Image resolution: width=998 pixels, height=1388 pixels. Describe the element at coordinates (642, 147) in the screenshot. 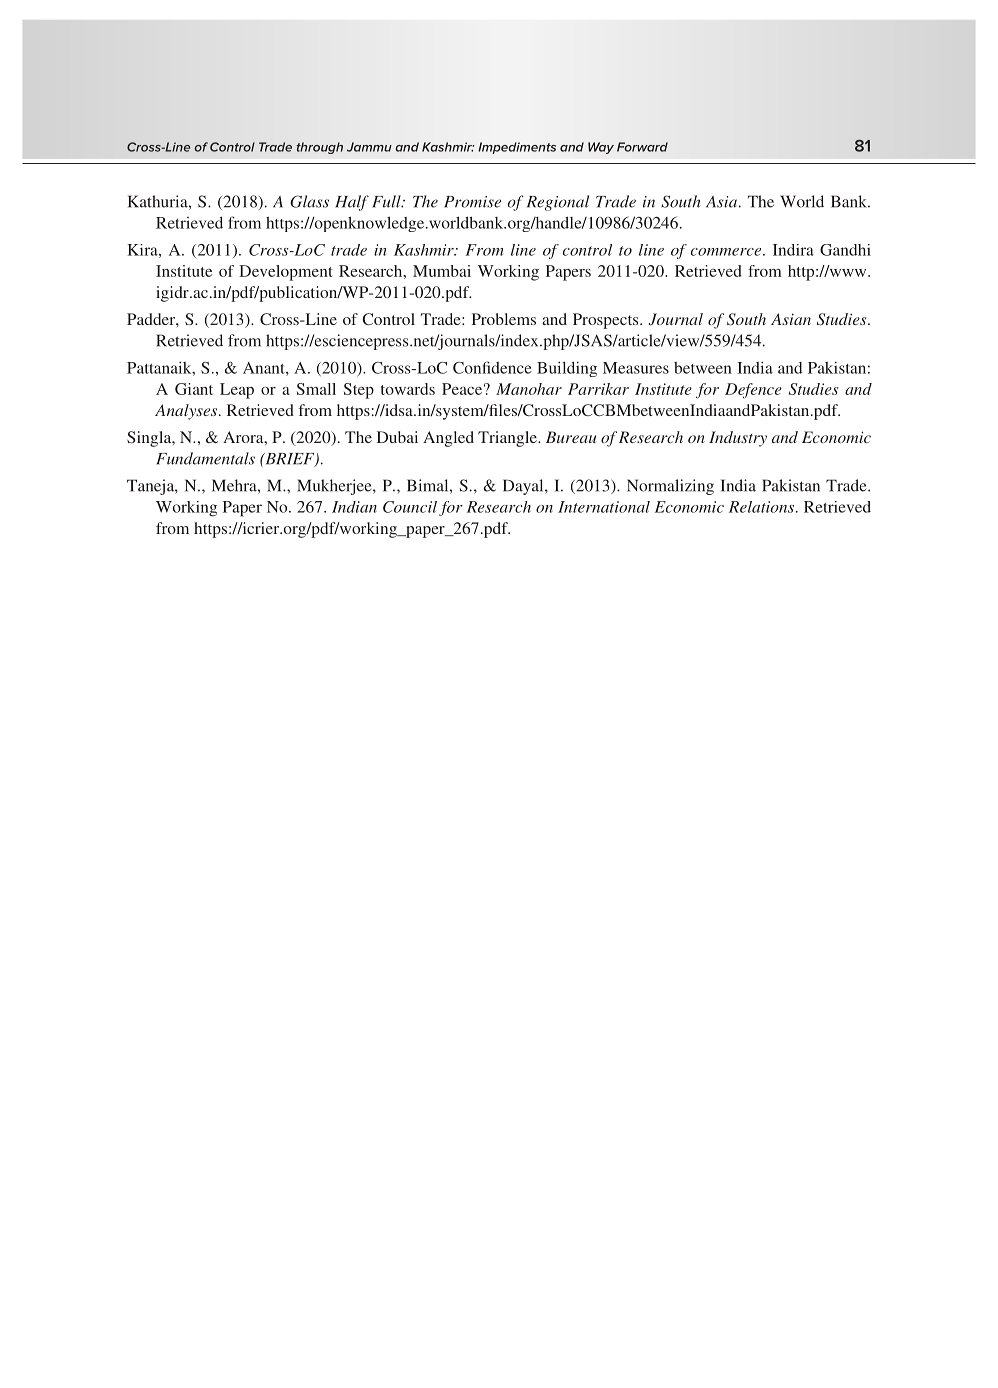

I see `Forward` at that location.
